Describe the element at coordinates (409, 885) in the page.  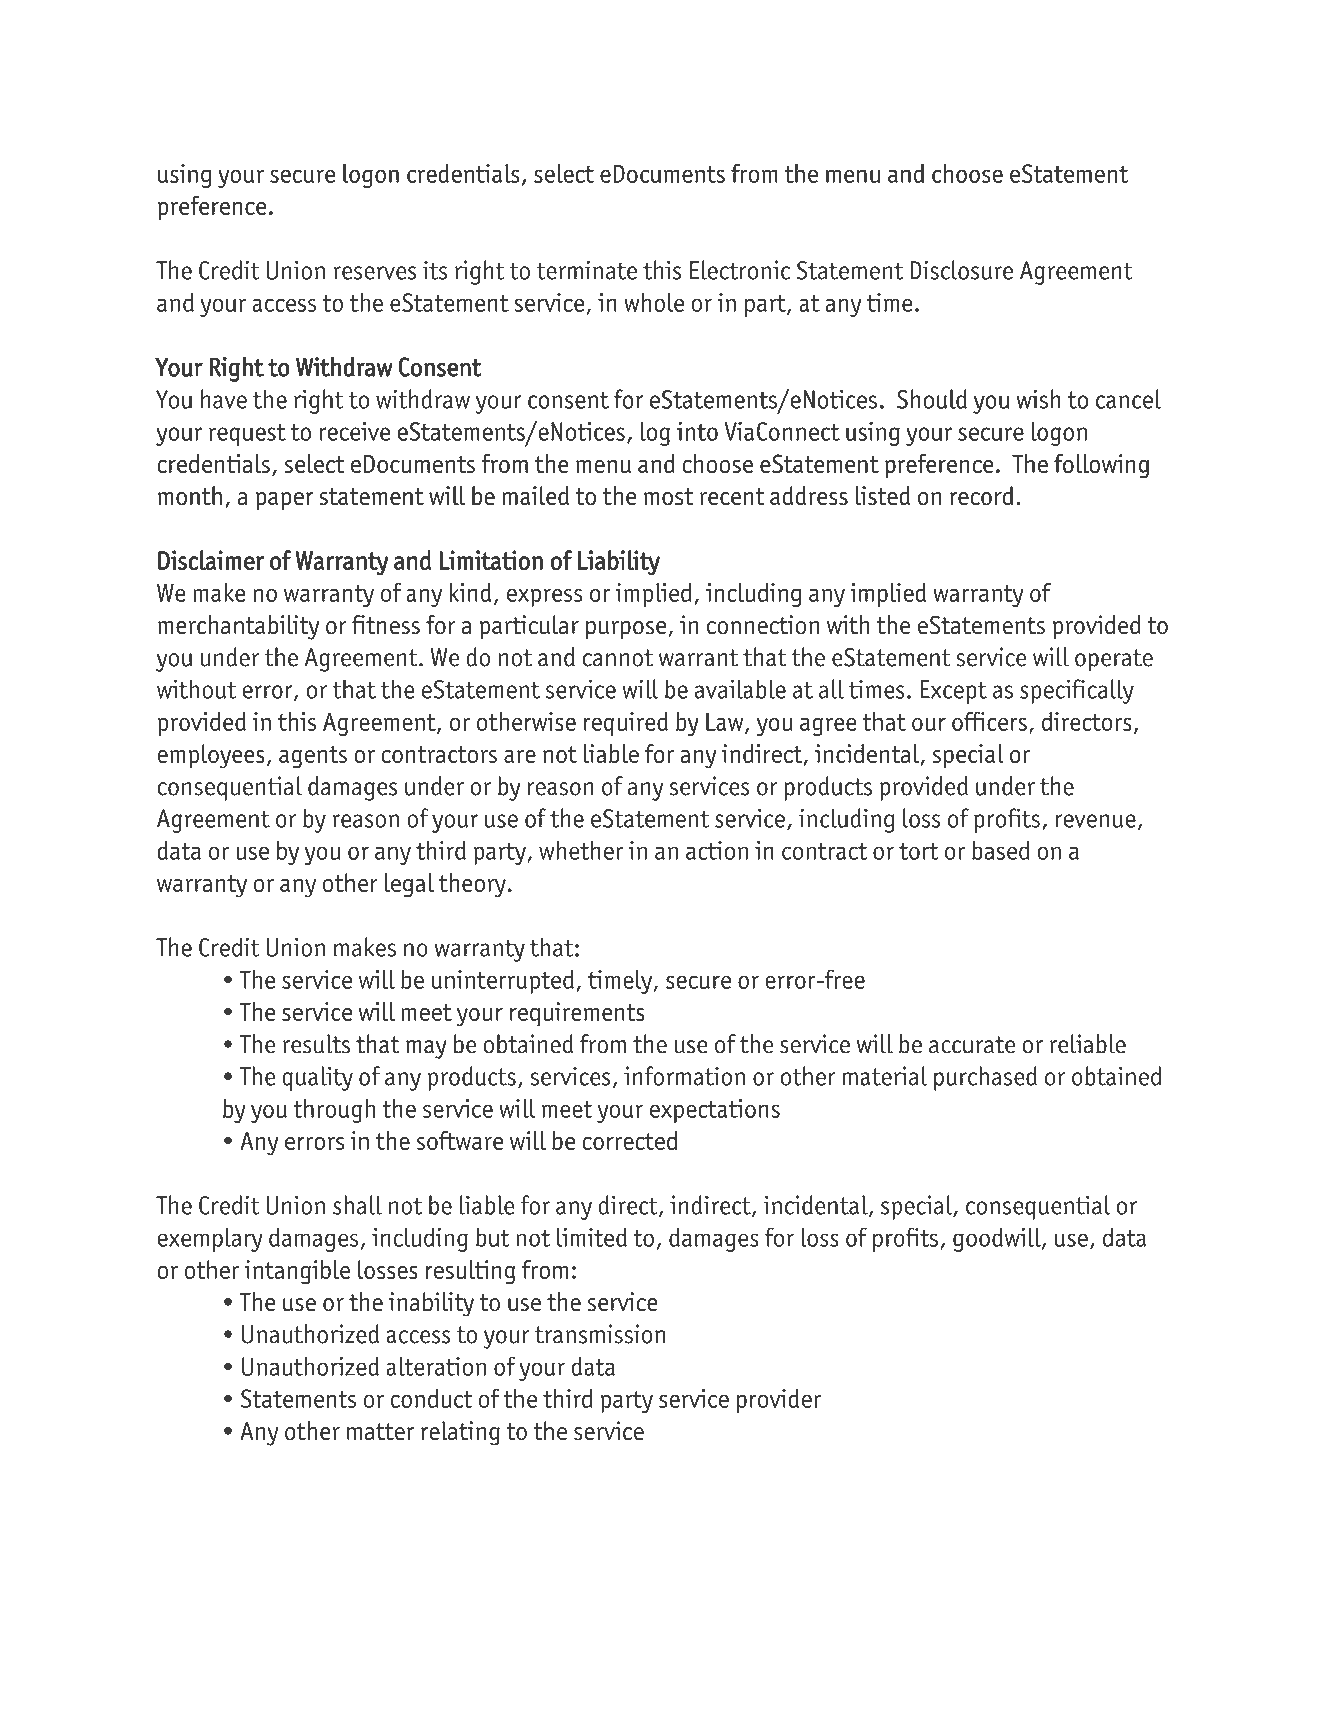
I see `legal` at that location.
